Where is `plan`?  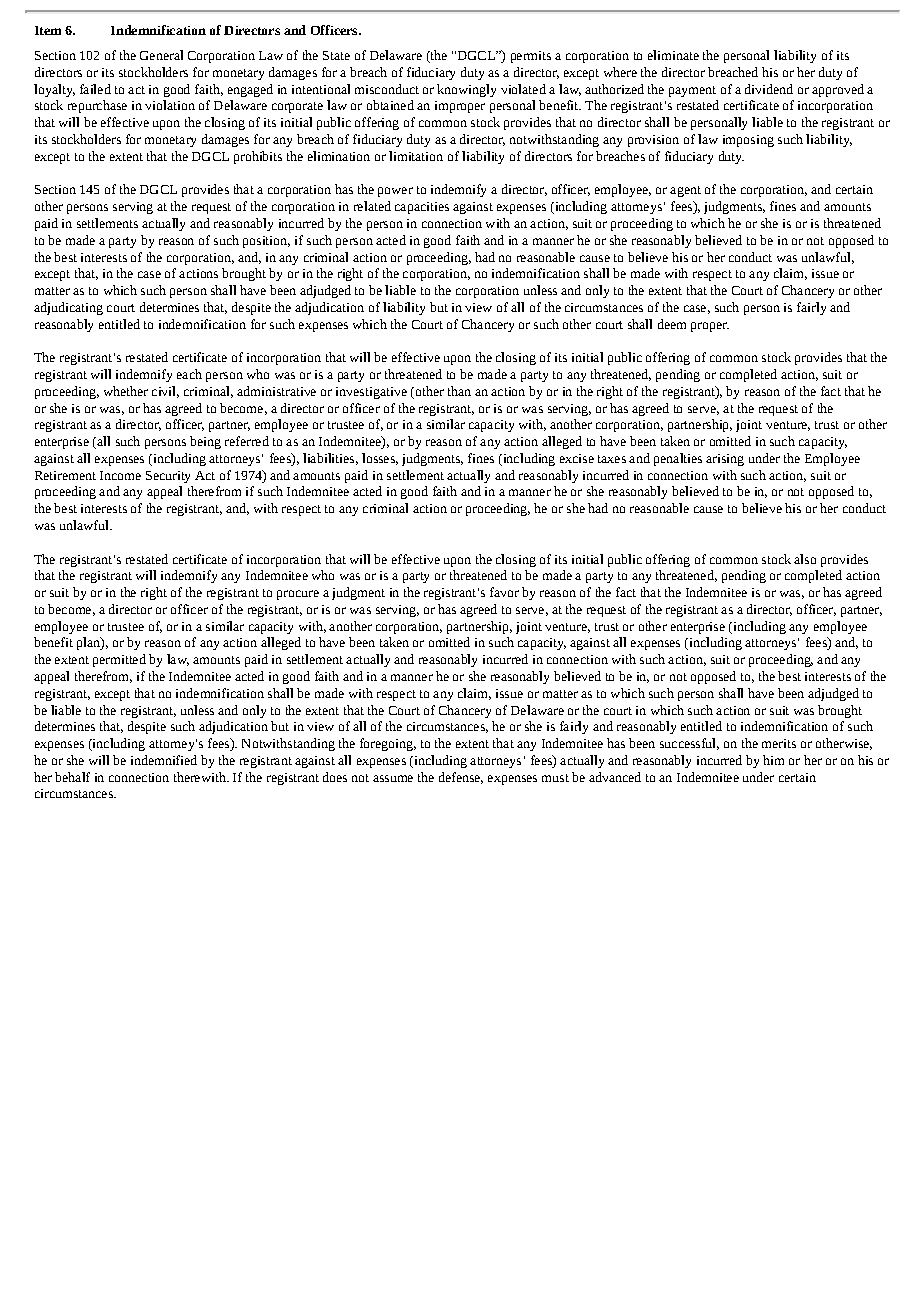
plan is located at coordinates (89, 643).
